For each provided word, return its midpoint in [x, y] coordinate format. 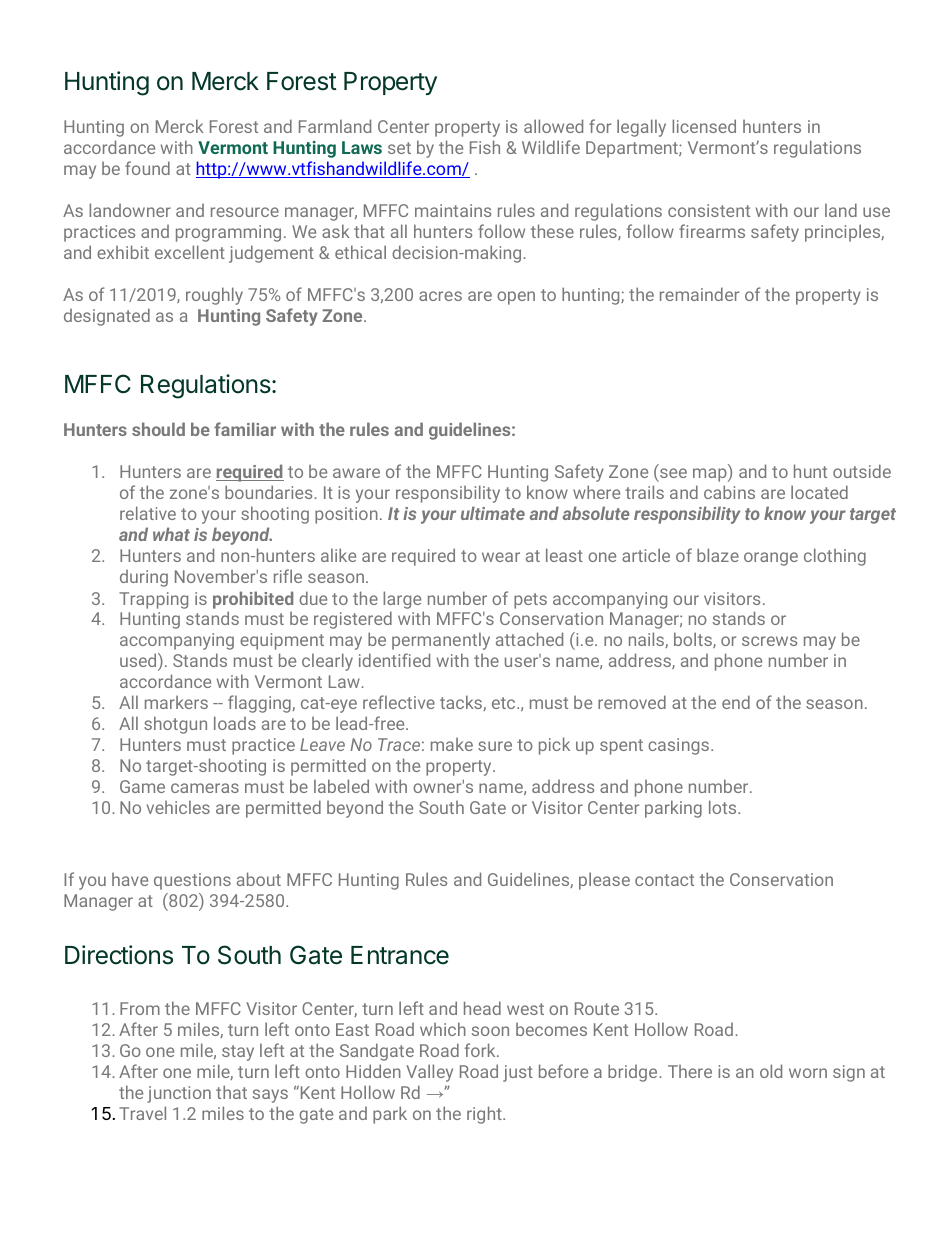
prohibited [253, 600]
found [147, 168]
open [516, 298]
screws [769, 641]
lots [724, 807]
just [518, 1073]
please [604, 881]
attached [529, 639]
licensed [704, 126]
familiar [245, 429]
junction [179, 1094]
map [711, 475]
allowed [553, 126]
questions [192, 881]
